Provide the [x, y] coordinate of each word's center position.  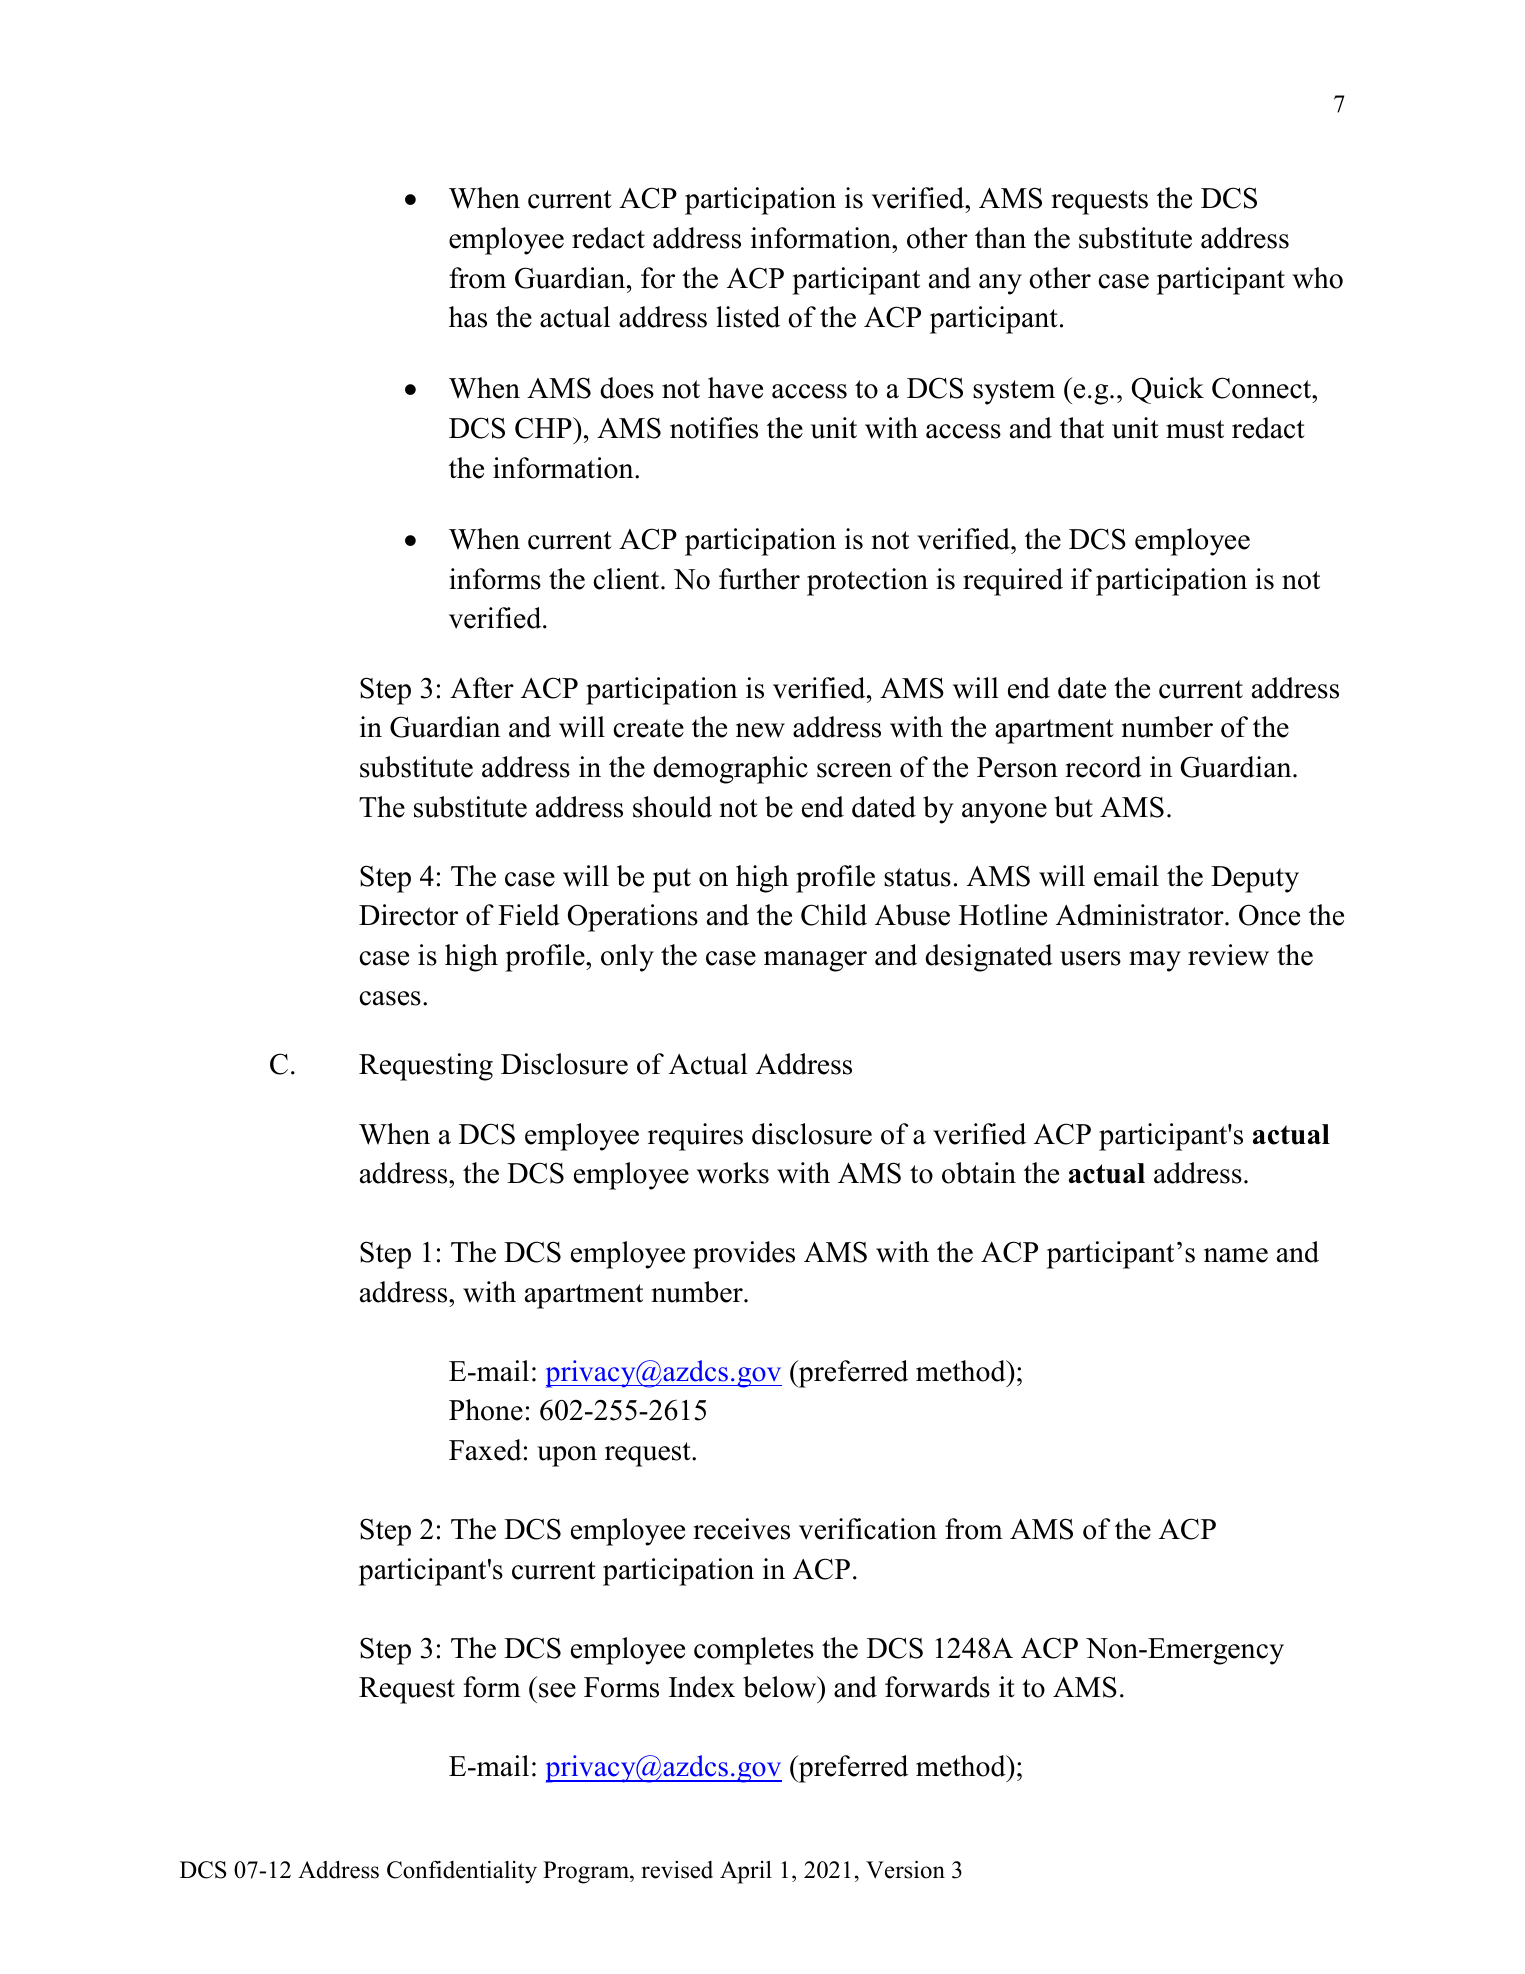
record [1103, 767]
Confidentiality [462, 1872]
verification [868, 1529]
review [1228, 955]
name [1236, 1255]
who [1317, 278]
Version [905, 1870]
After [482, 688]
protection [867, 582]
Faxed [485, 1450]
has [468, 317]
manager [815, 961]
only [627, 958]
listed [748, 317]
